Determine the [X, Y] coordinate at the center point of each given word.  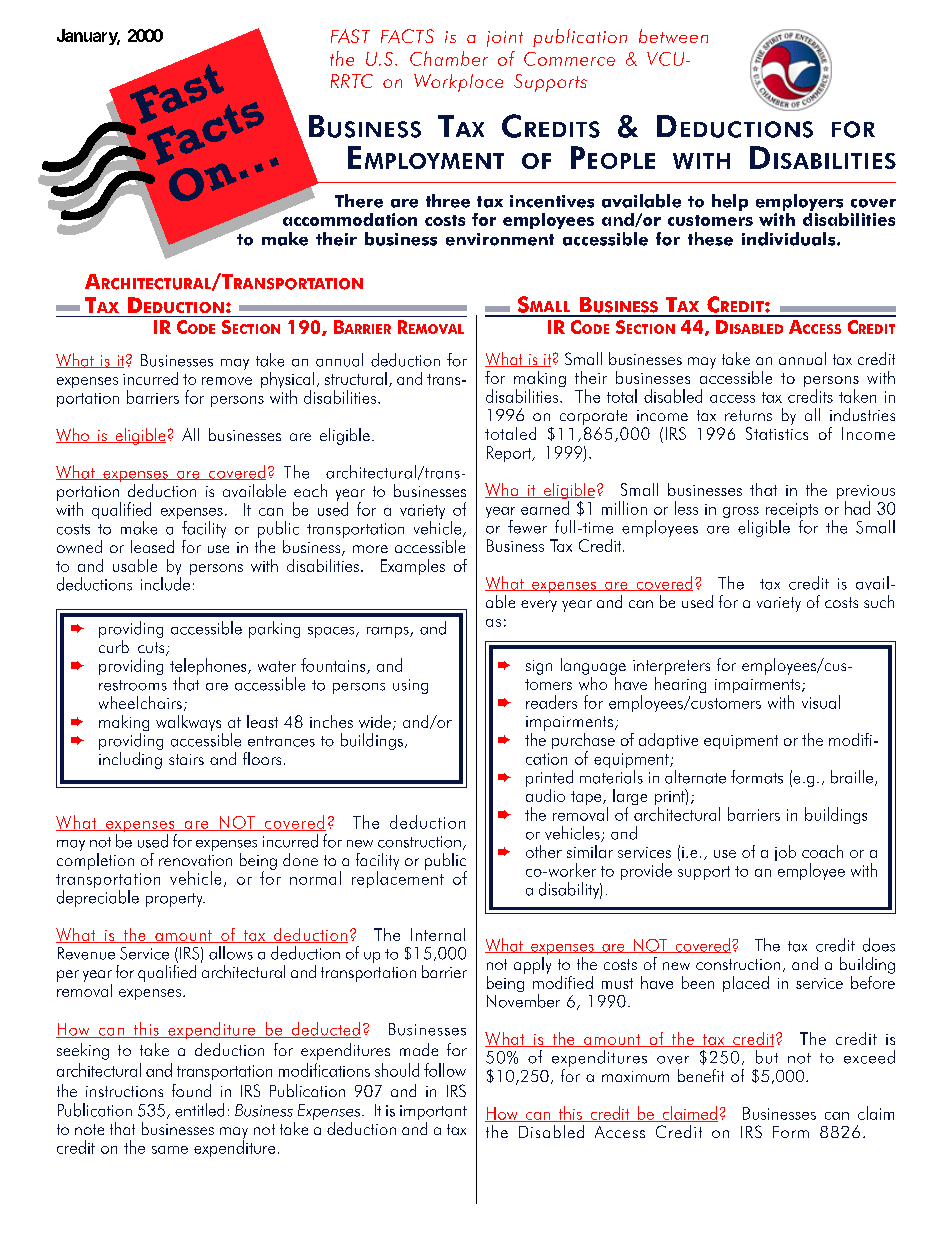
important [433, 1112]
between [673, 36]
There [359, 201]
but [767, 1057]
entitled [199, 1110]
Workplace [458, 83]
